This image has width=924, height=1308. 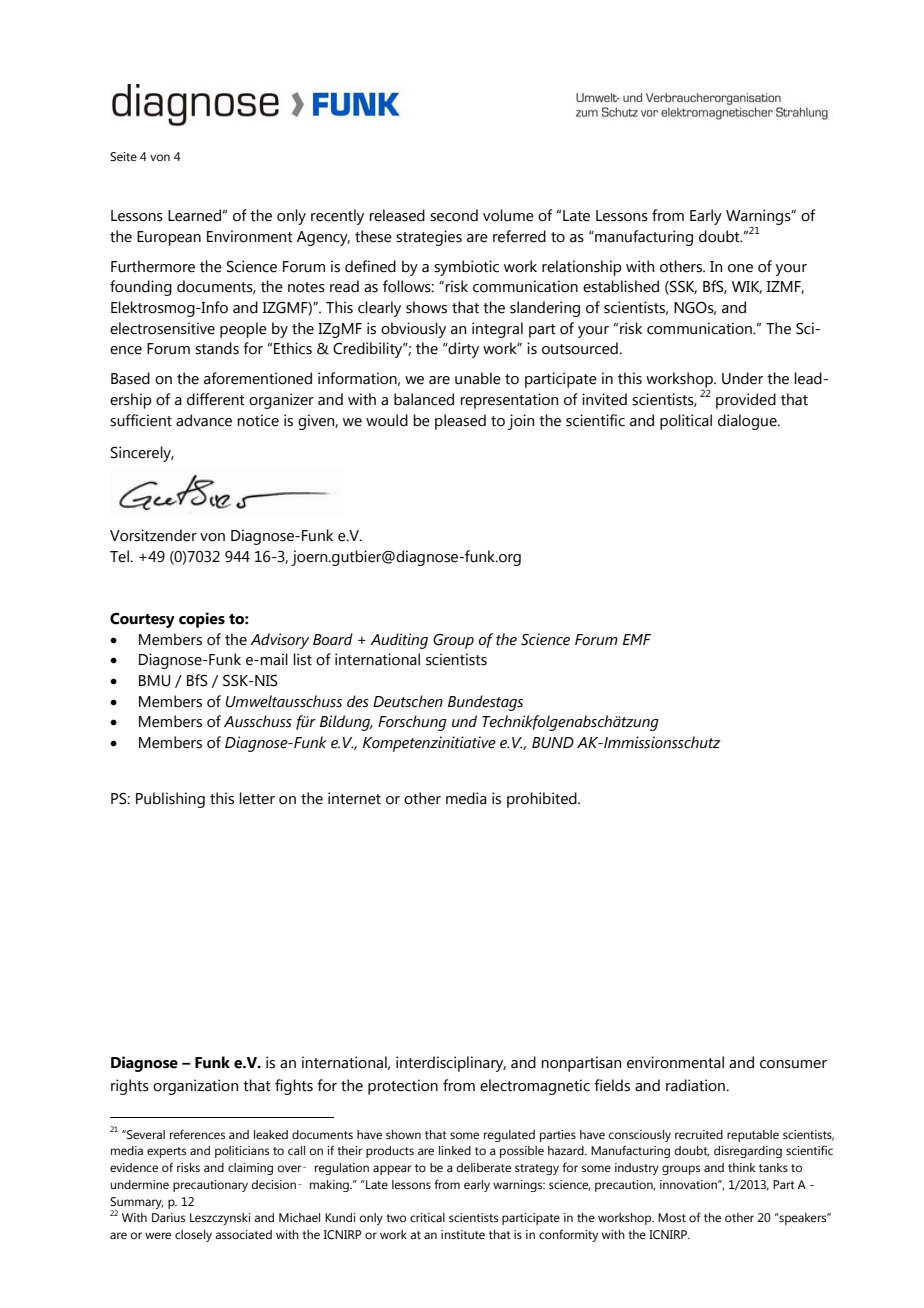 What do you see at coordinates (672, 1217) in the image?
I see `Most` at bounding box center [672, 1217].
